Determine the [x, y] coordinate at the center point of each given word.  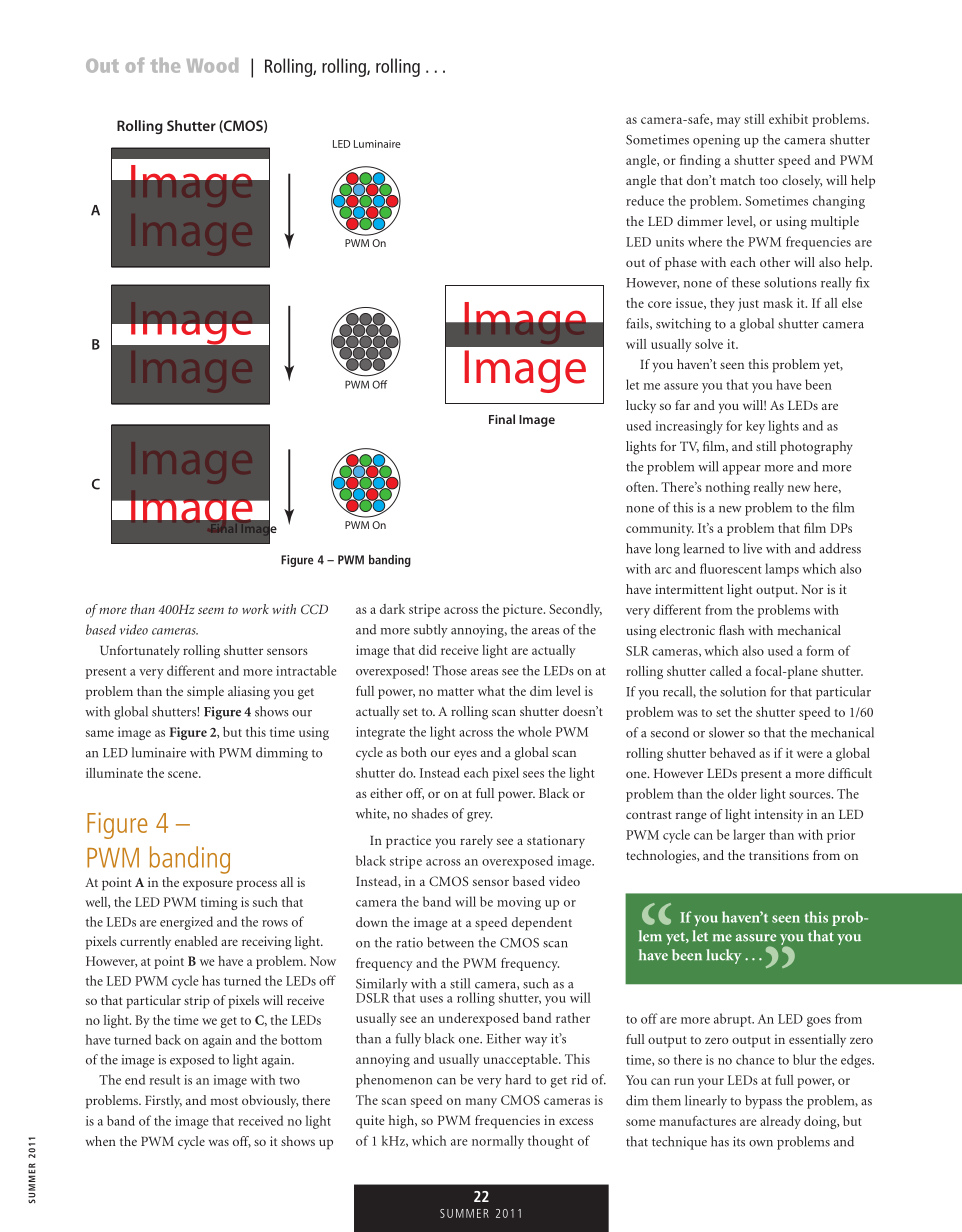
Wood [212, 65]
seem [211, 610]
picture [524, 610]
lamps [782, 570]
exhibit [788, 119]
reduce [645, 200]
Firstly [163, 1102]
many [481, 1103]
